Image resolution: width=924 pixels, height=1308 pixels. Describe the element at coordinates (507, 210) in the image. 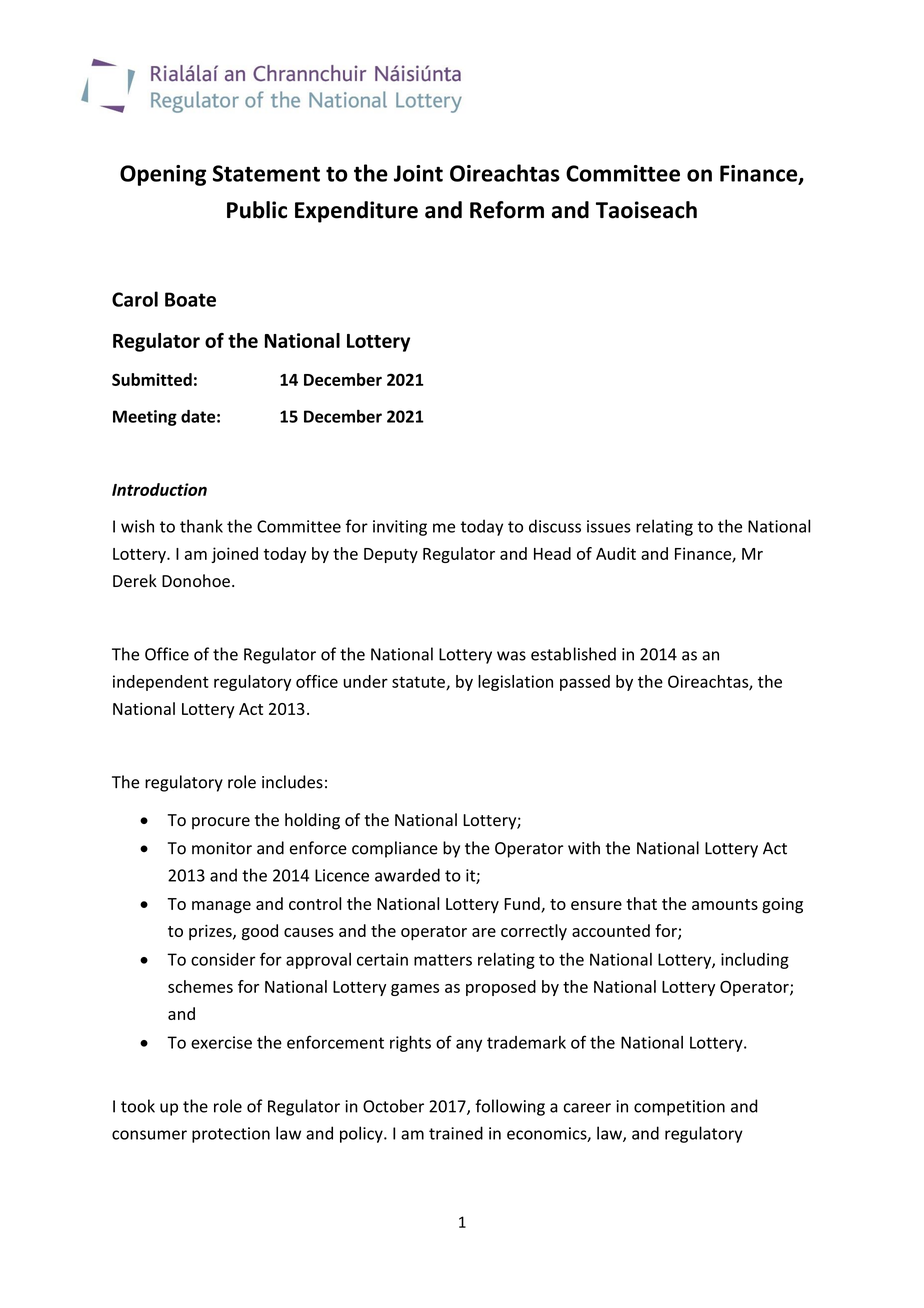

I see `Reform` at that location.
